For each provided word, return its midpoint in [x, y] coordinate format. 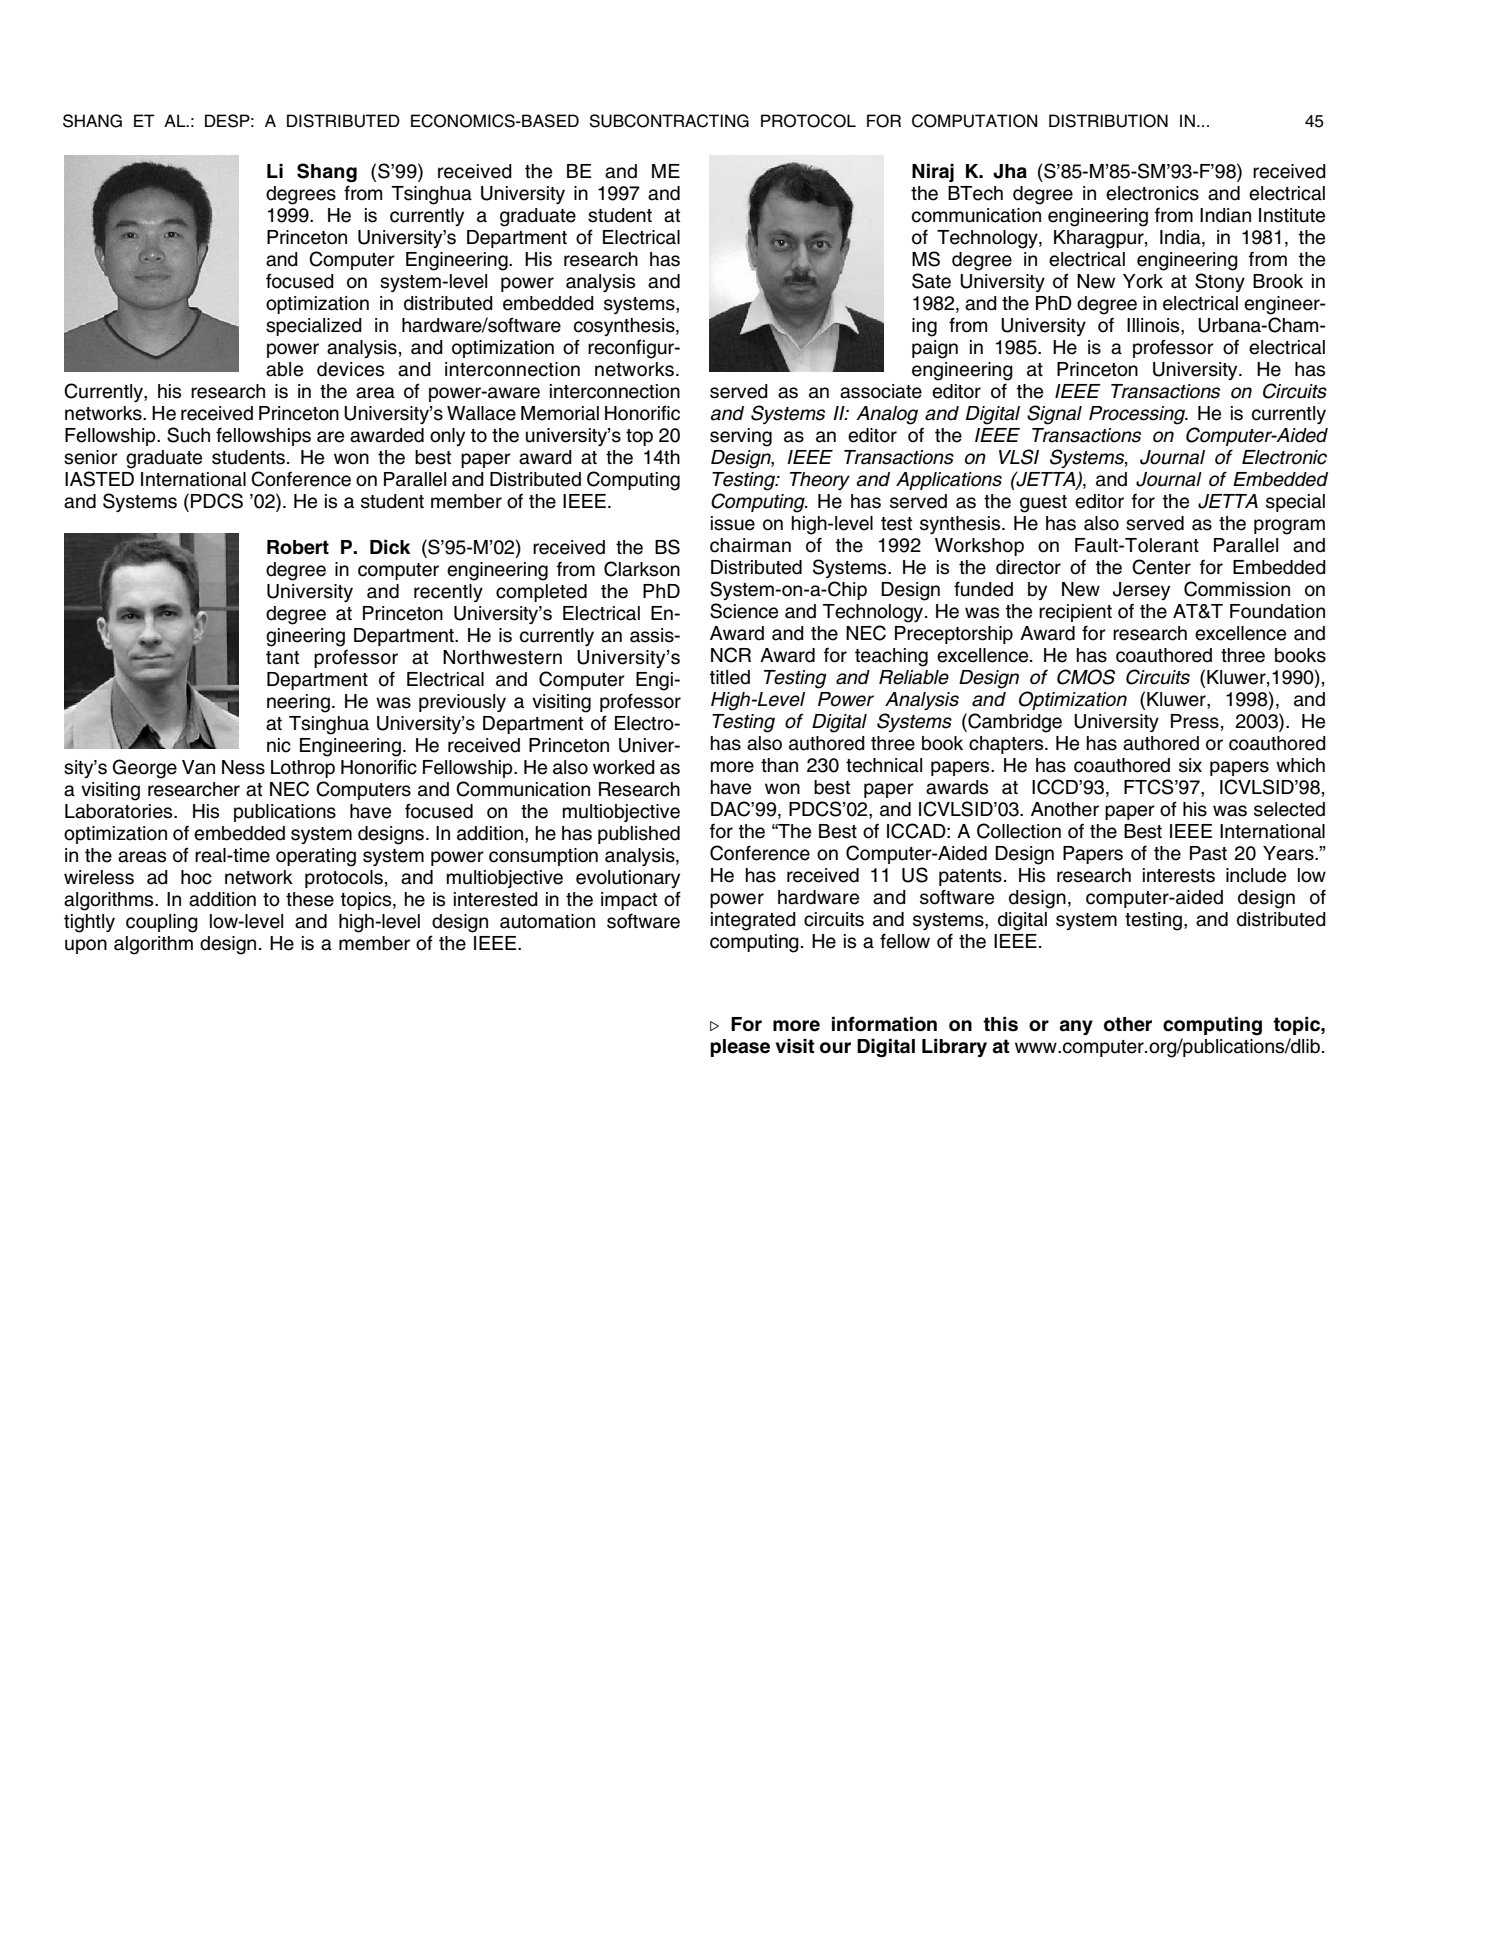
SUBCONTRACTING [669, 121]
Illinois [1154, 325]
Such [188, 435]
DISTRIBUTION [1108, 121]
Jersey [1141, 591]
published [639, 835]
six [1190, 765]
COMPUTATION [974, 121]
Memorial [560, 413]
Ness [243, 767]
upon [86, 946]
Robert [298, 547]
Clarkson [642, 569]
